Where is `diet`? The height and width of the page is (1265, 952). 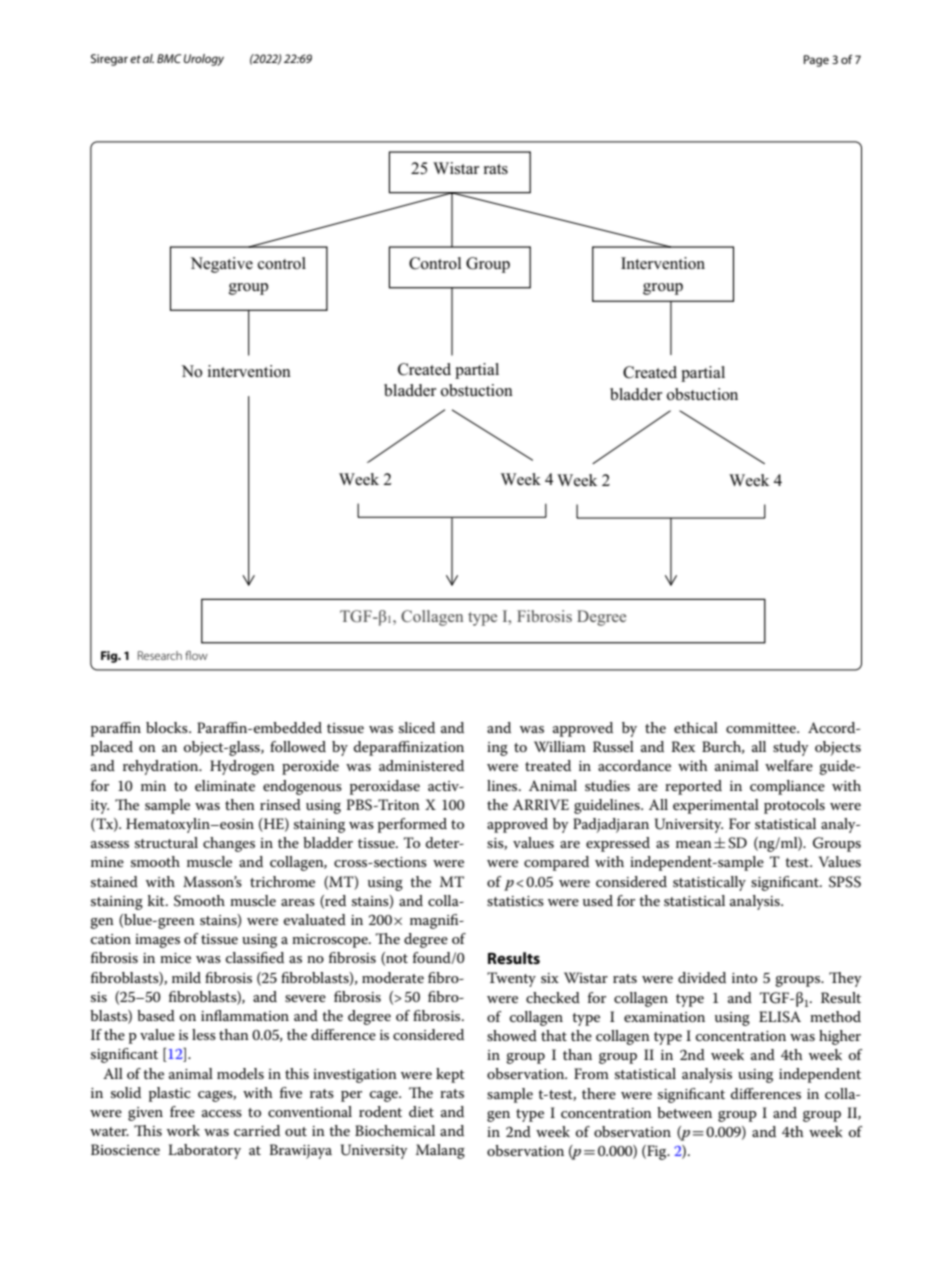
diet is located at coordinates (421, 1111).
